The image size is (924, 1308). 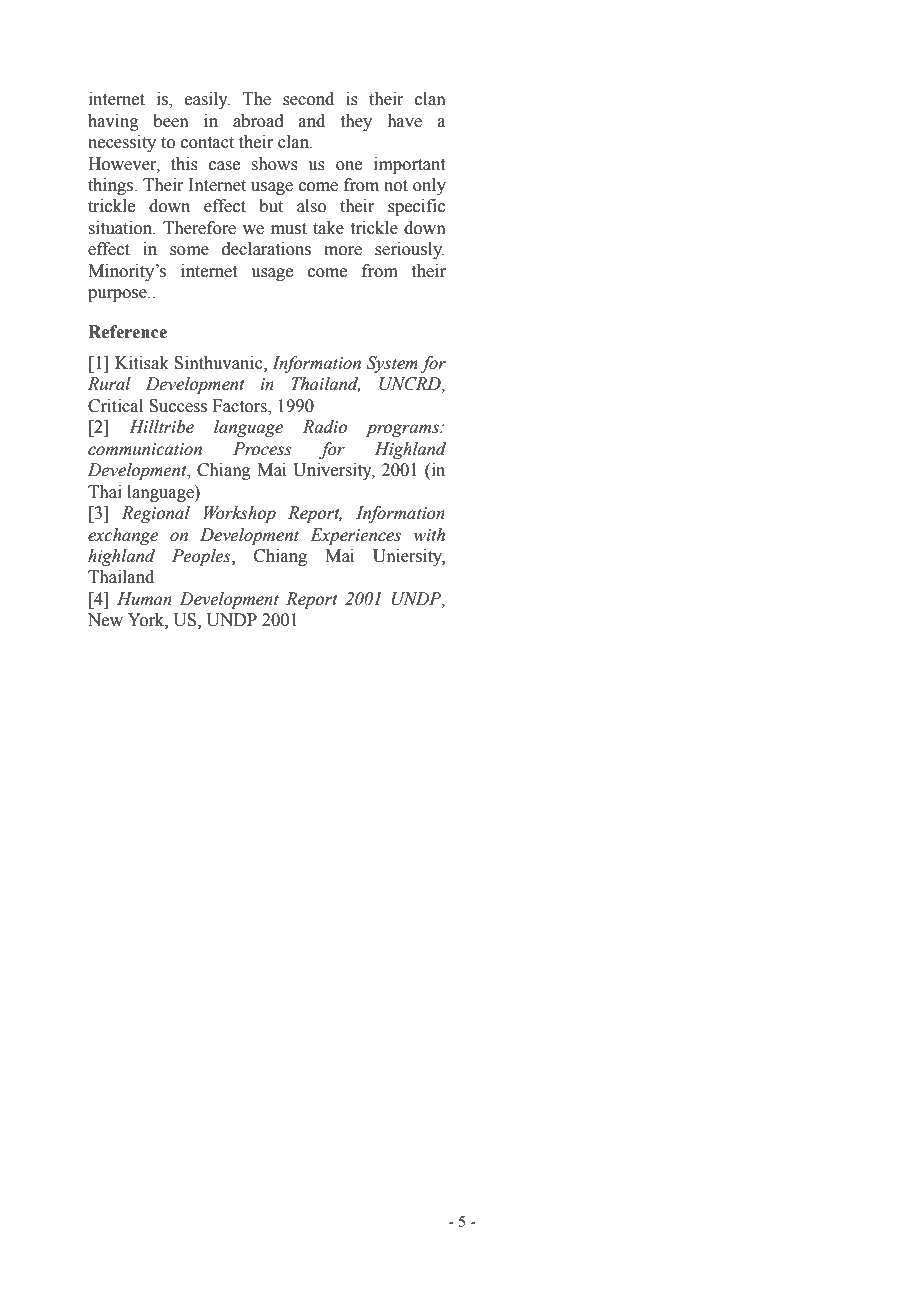 What do you see at coordinates (355, 536) in the image?
I see `Experiences` at bounding box center [355, 536].
